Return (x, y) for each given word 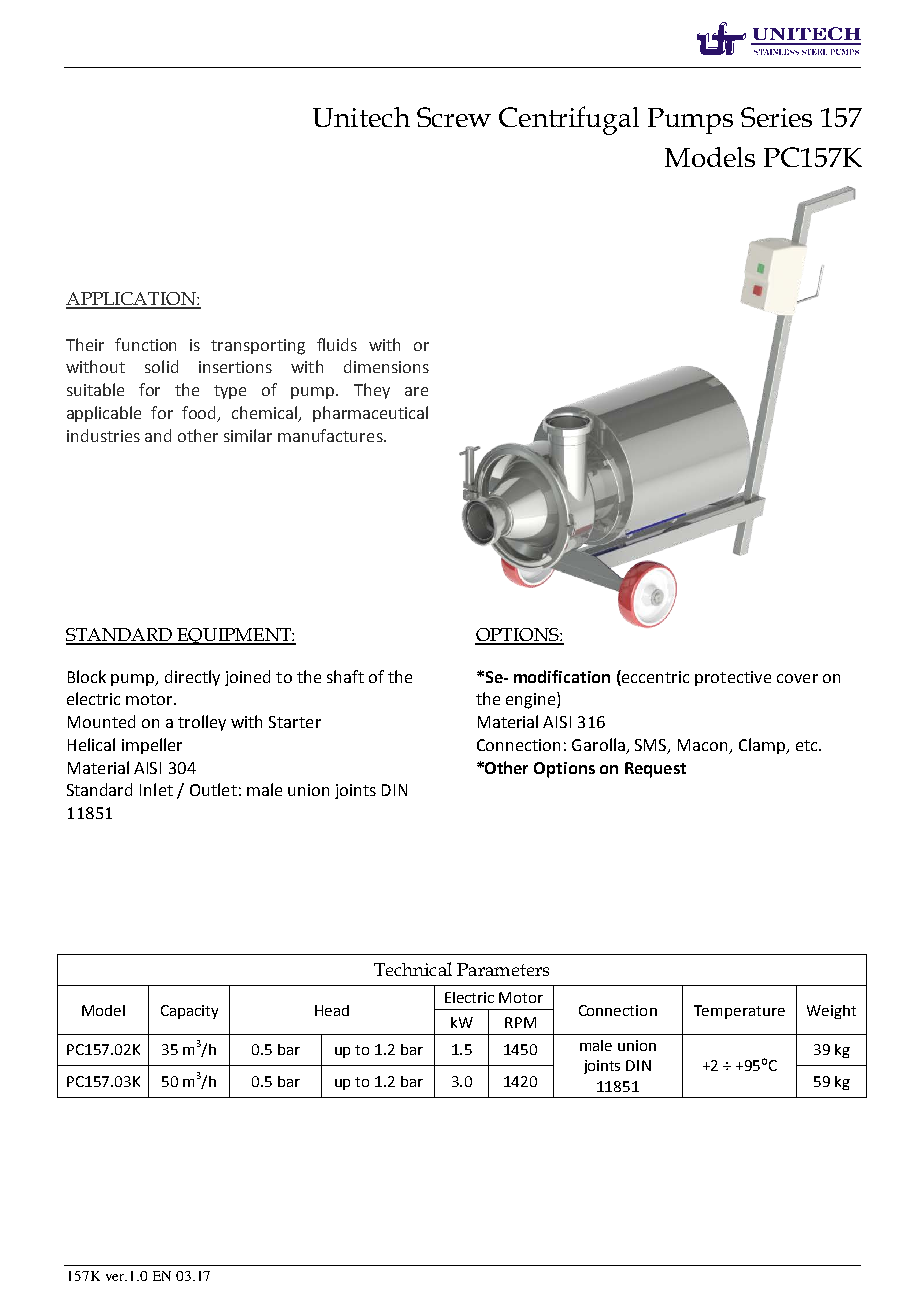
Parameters (503, 969)
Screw (454, 117)
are (416, 391)
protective (733, 678)
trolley (202, 723)
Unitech (361, 117)
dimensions (386, 366)
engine (532, 700)
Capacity (189, 1012)
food (200, 413)
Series (776, 117)
